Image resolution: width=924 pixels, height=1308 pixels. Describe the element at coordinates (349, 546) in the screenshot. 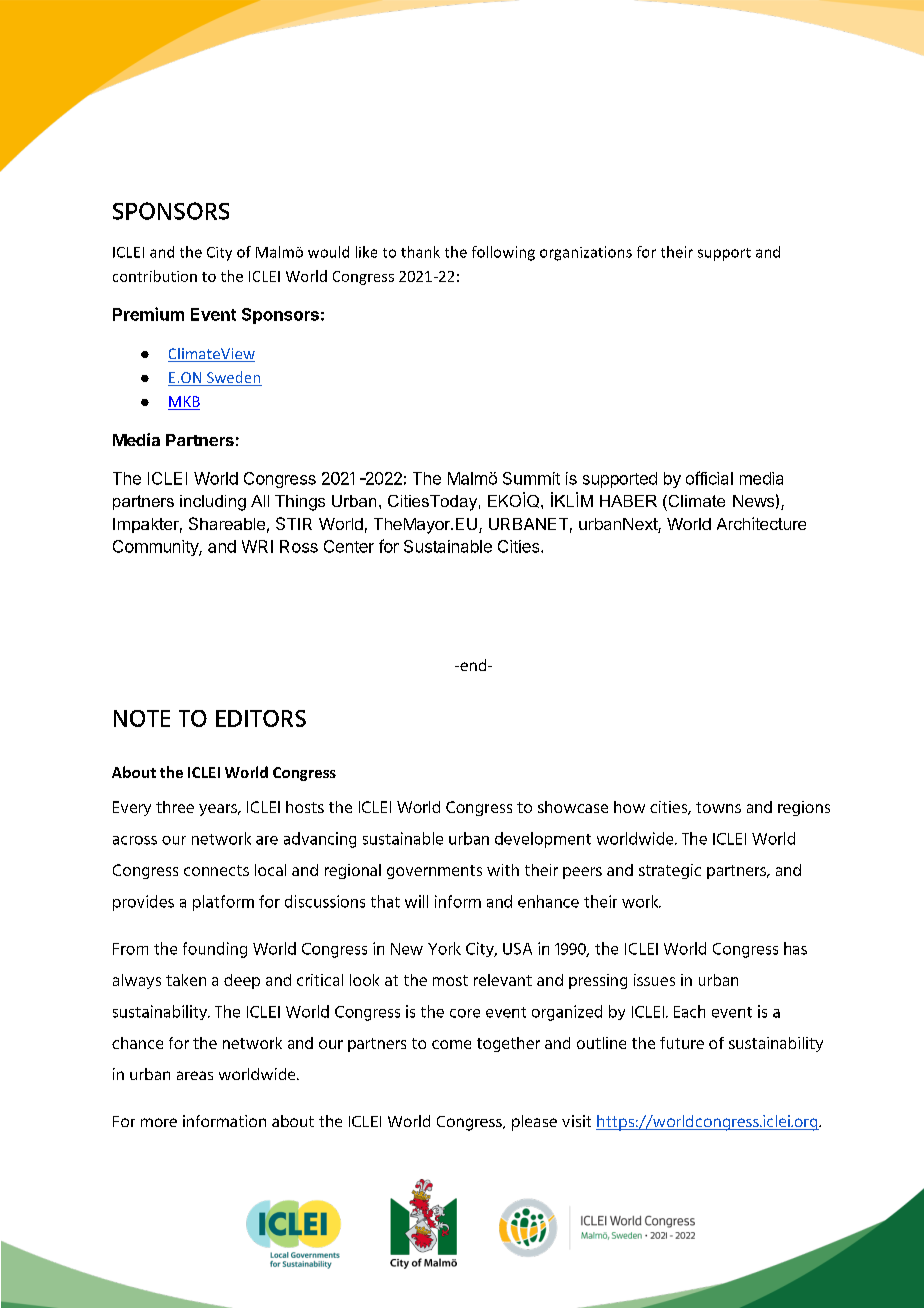

I see `Center` at that location.
